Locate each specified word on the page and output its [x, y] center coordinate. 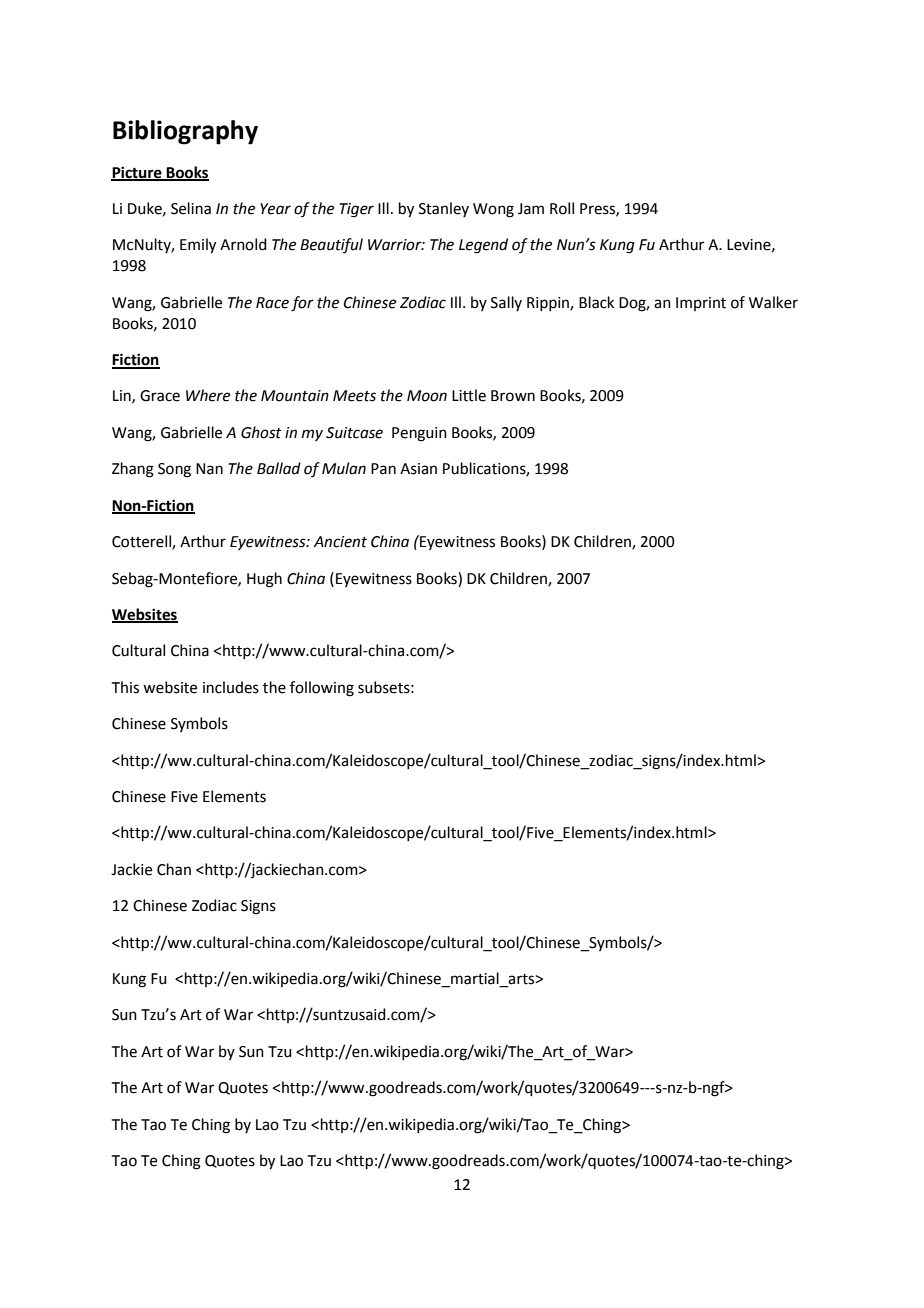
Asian [418, 469]
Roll [562, 208]
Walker [773, 302]
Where [208, 395]
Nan [209, 469]
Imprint [701, 304]
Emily [198, 246]
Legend [483, 246]
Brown [513, 396]
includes [231, 687]
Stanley [444, 209]
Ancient [340, 542]
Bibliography [185, 132]
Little [469, 395]
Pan [383, 469]
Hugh [264, 580]
